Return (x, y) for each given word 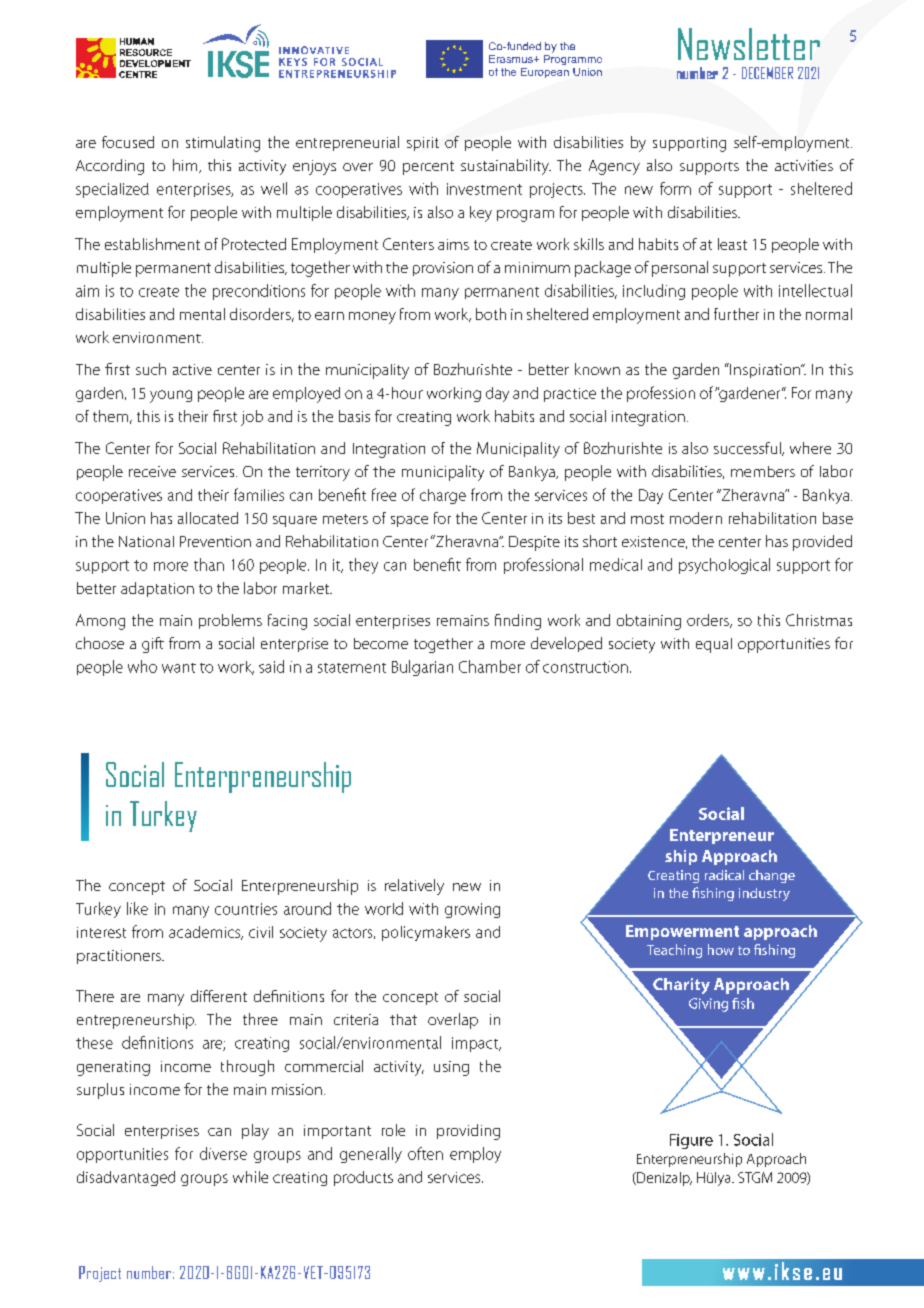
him (186, 166)
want (179, 668)
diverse (223, 1153)
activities (804, 165)
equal (714, 645)
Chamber (490, 666)
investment (484, 189)
